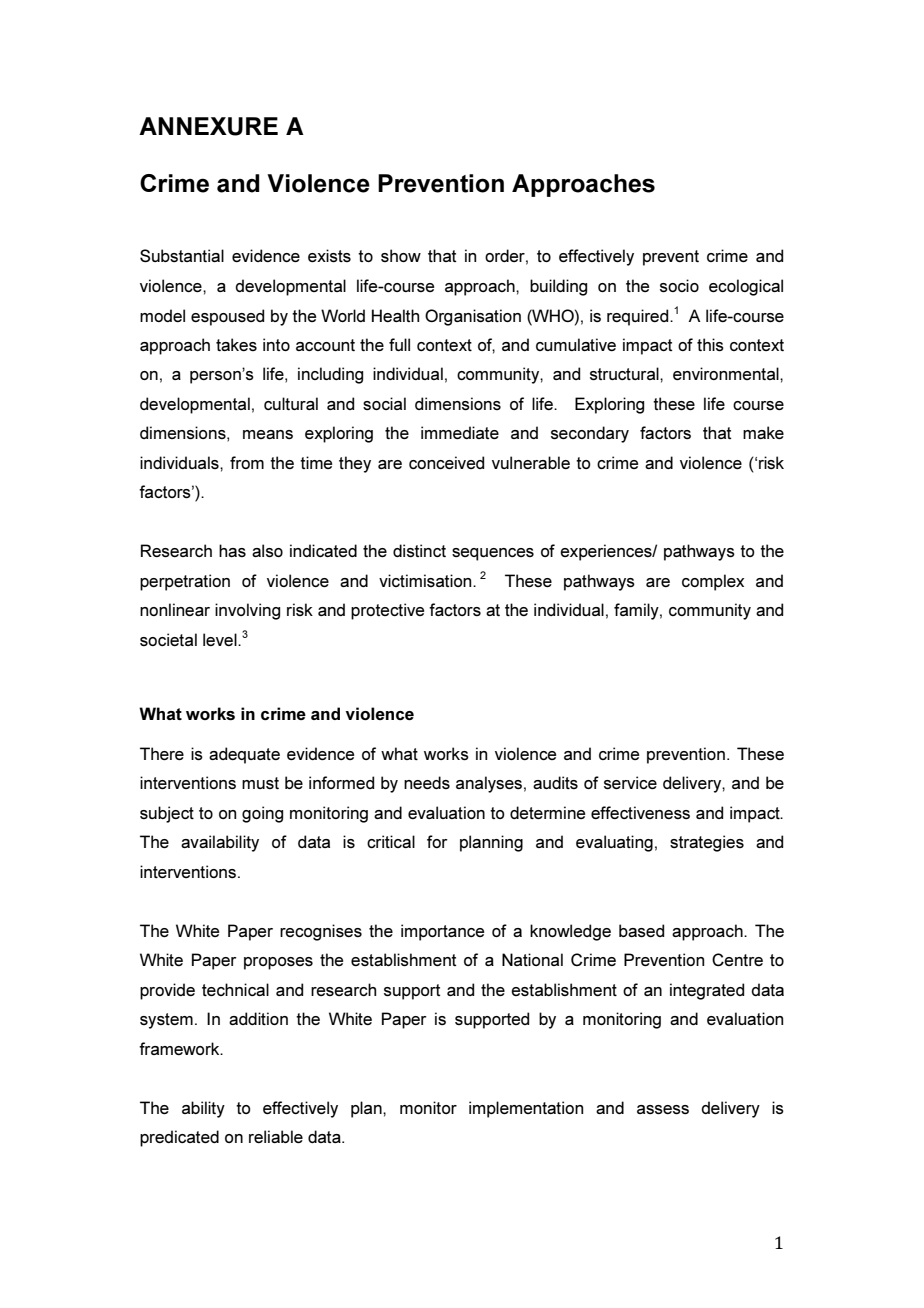  I want to click on adequate, so click(244, 755).
